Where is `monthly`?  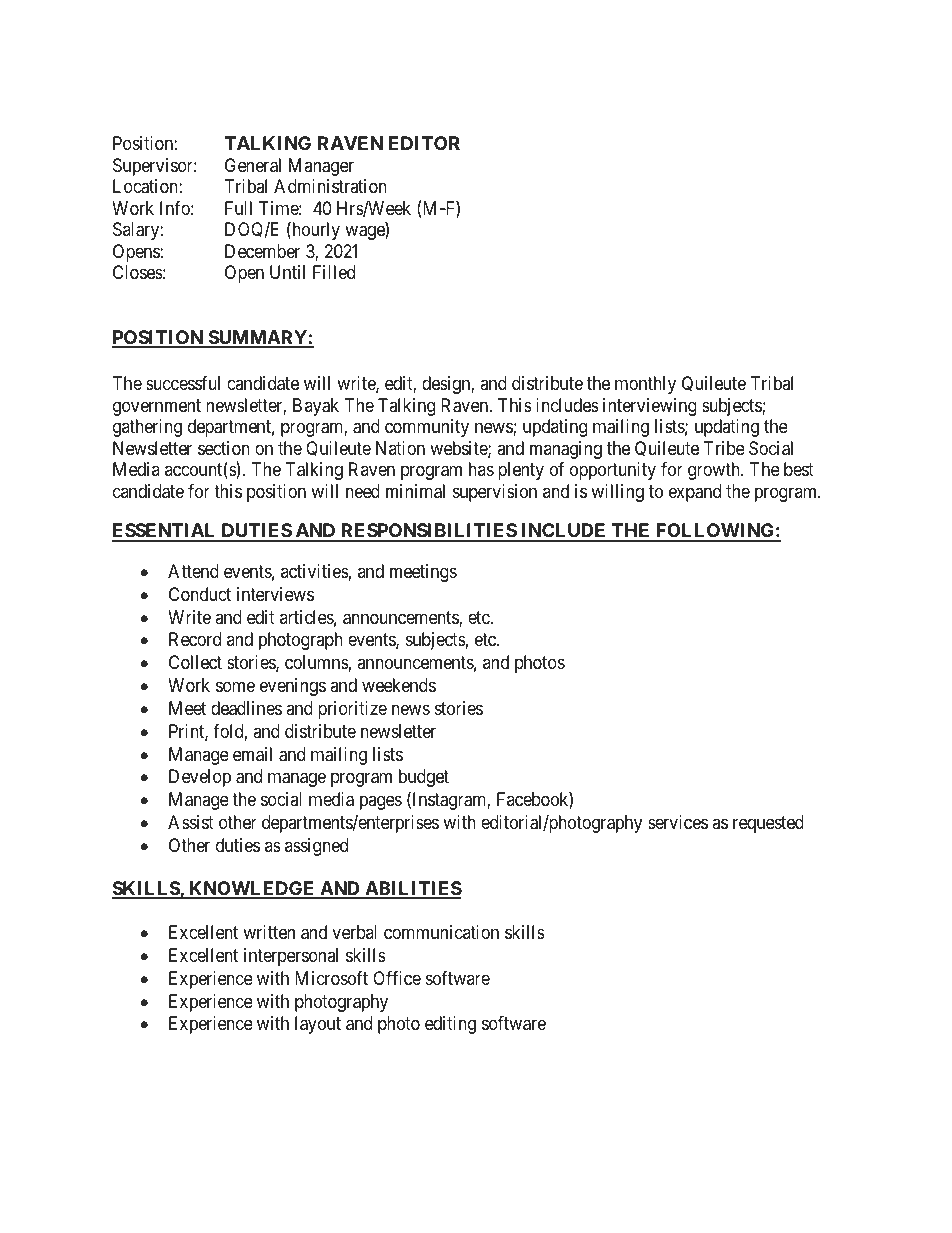
monthly is located at coordinates (645, 385).
